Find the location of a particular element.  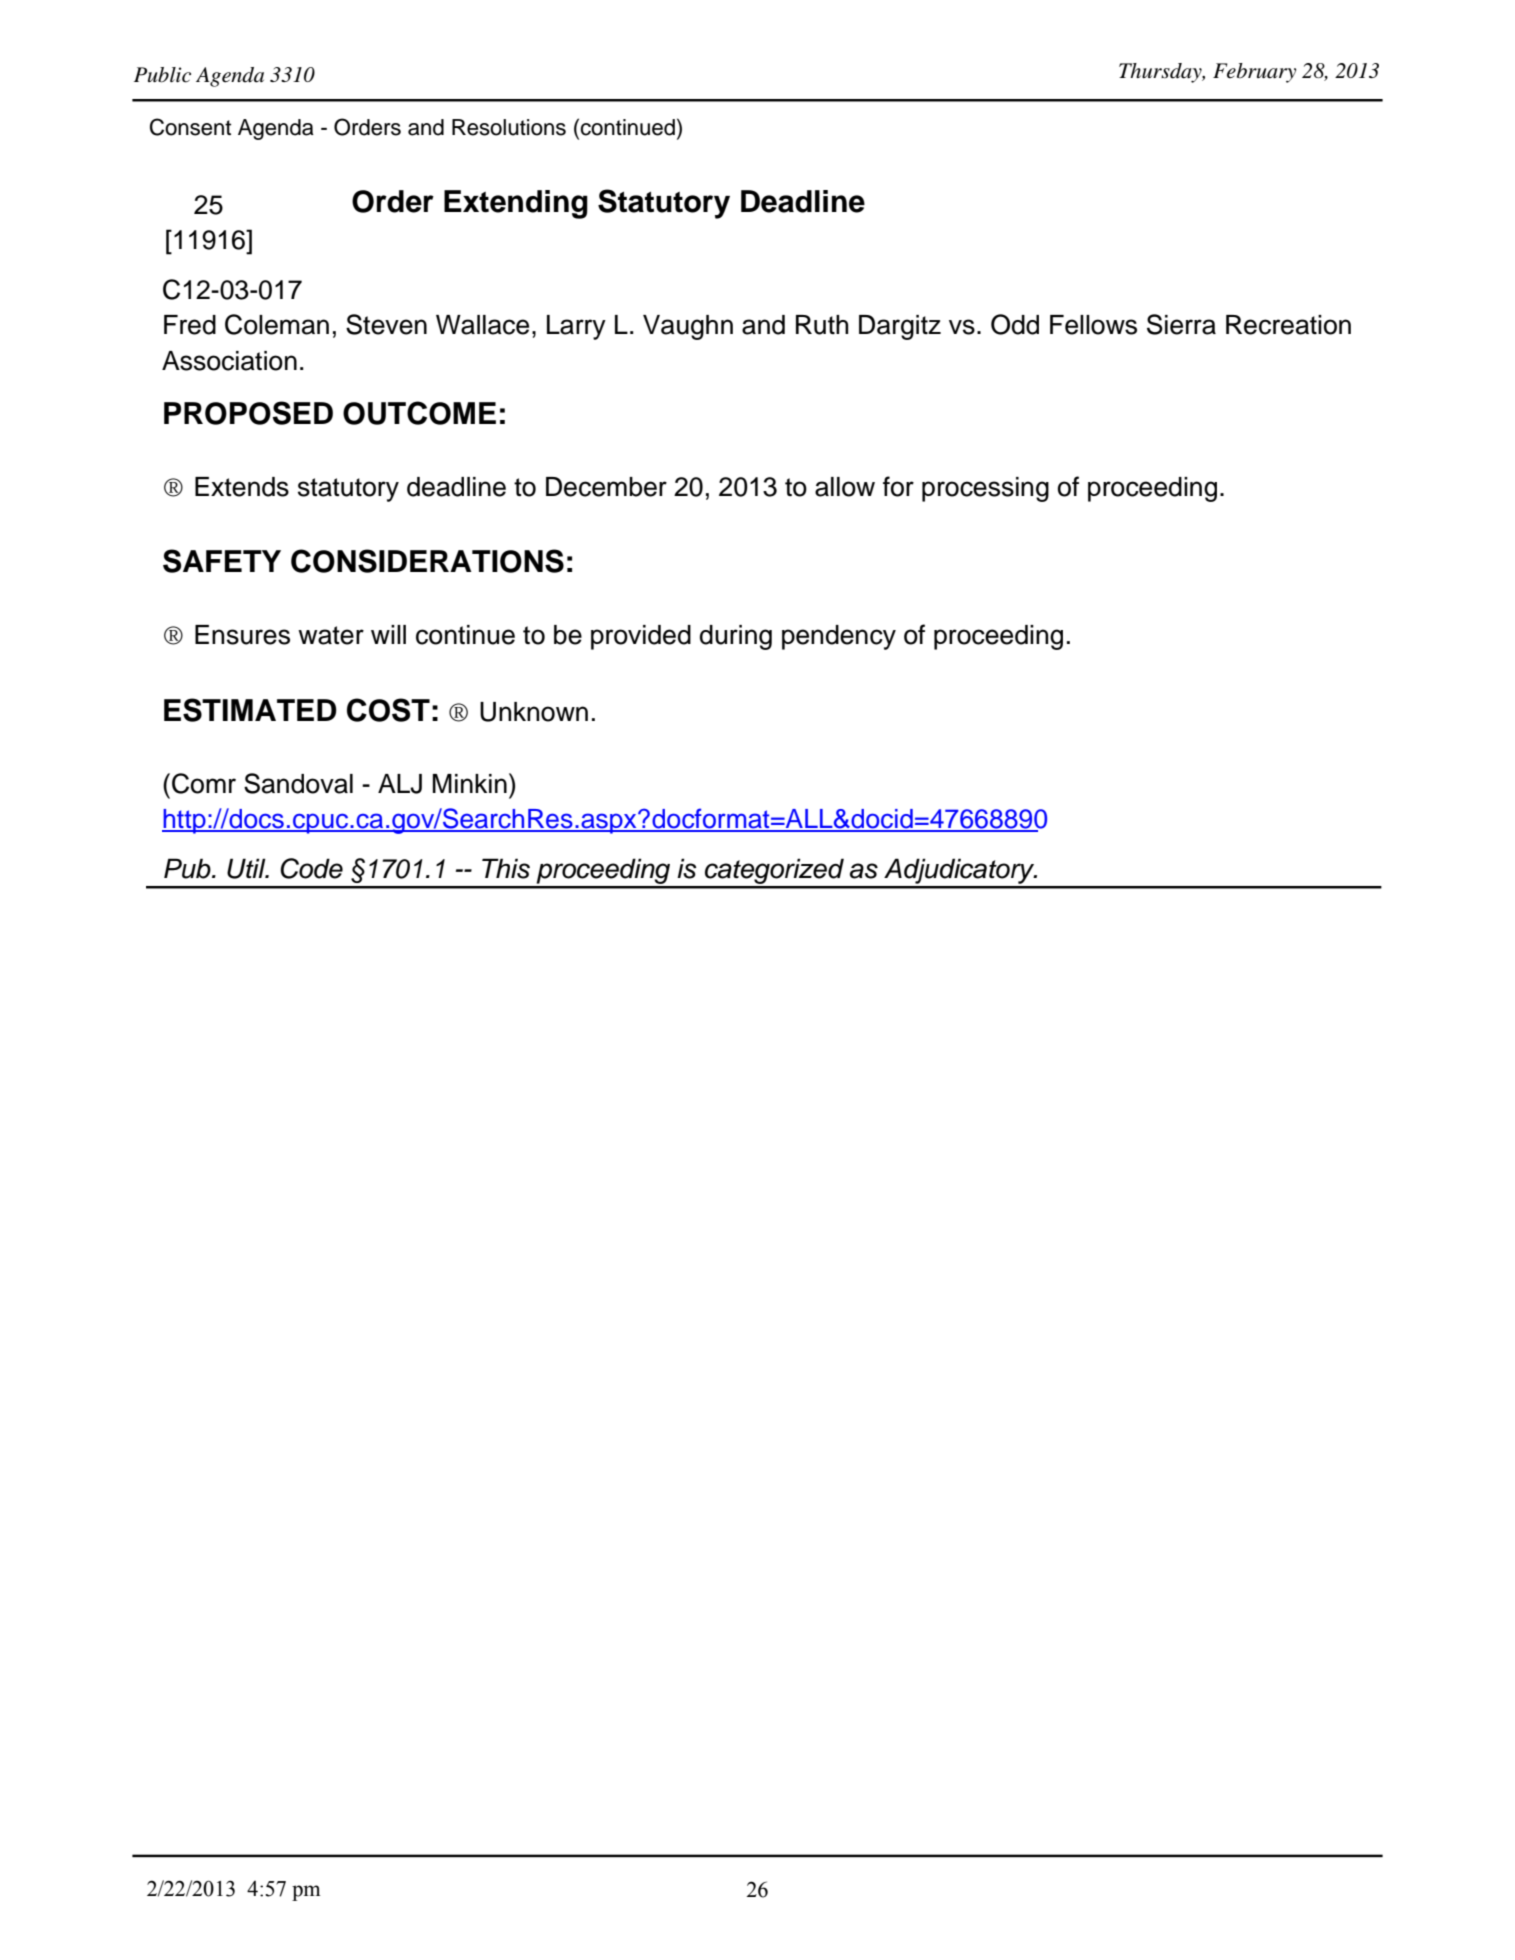

Code is located at coordinates (311, 868).
